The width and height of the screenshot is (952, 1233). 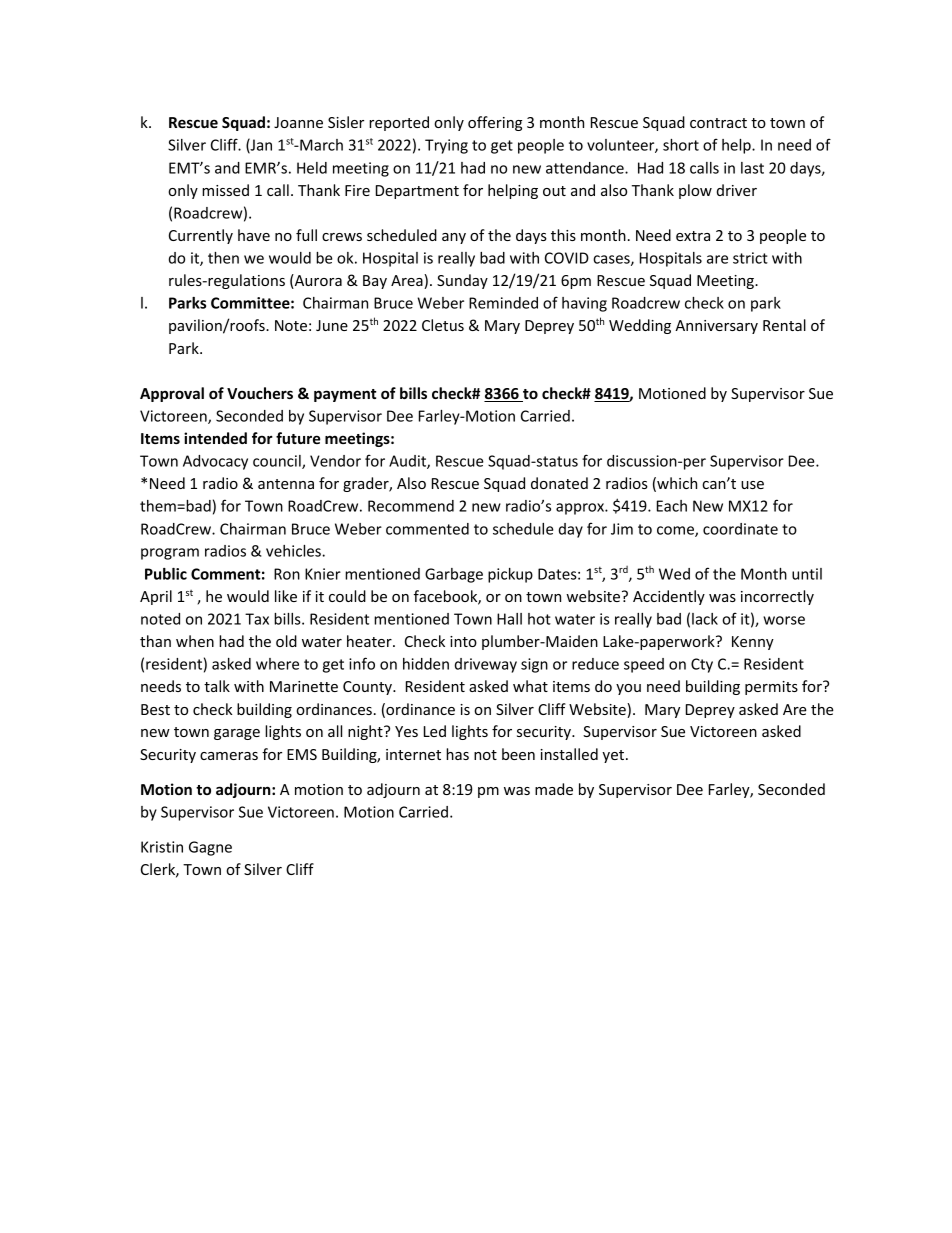 What do you see at coordinates (298, 122) in the screenshot?
I see `Joanne` at bounding box center [298, 122].
